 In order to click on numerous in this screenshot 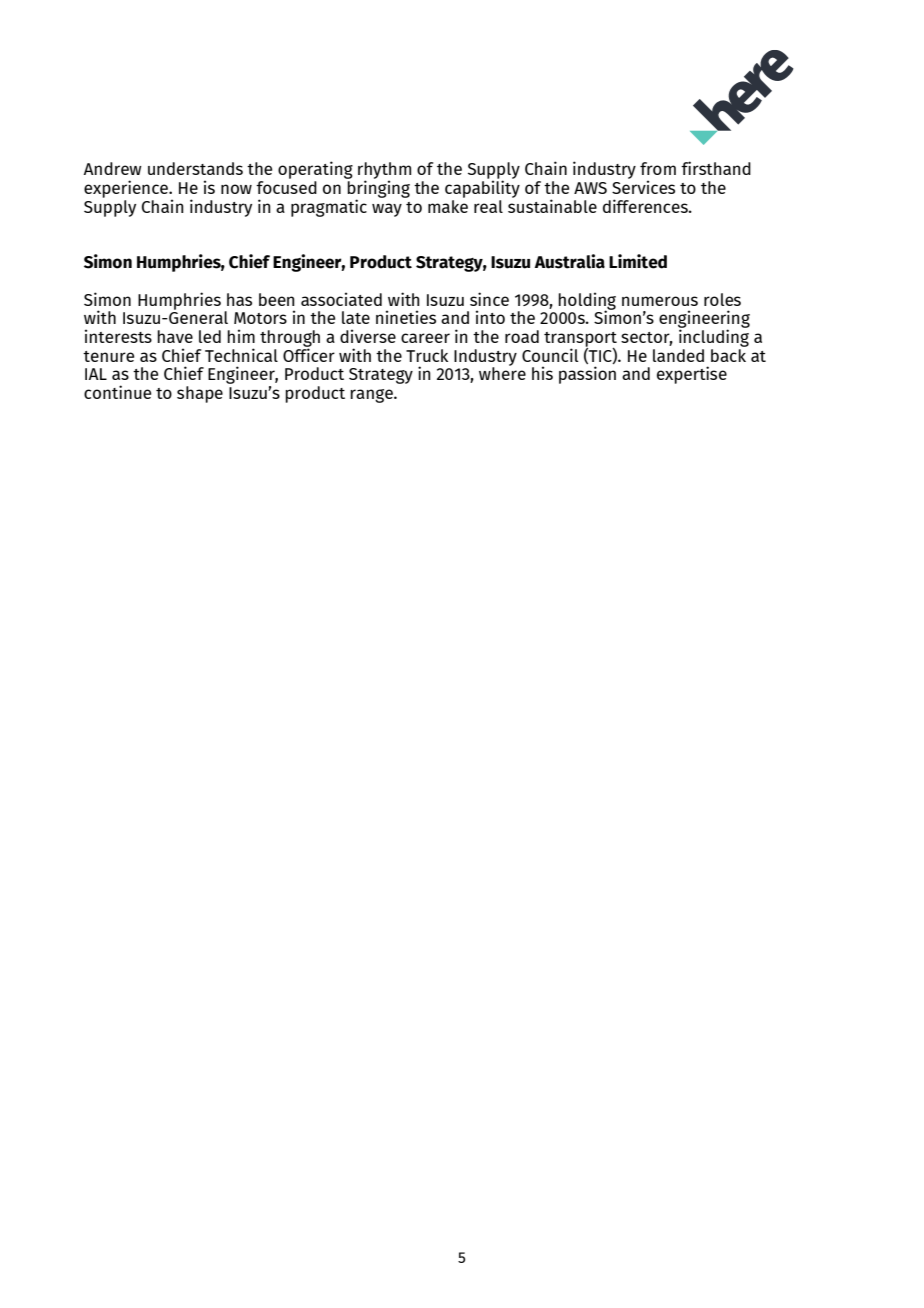, I will do `click(660, 301)`.
